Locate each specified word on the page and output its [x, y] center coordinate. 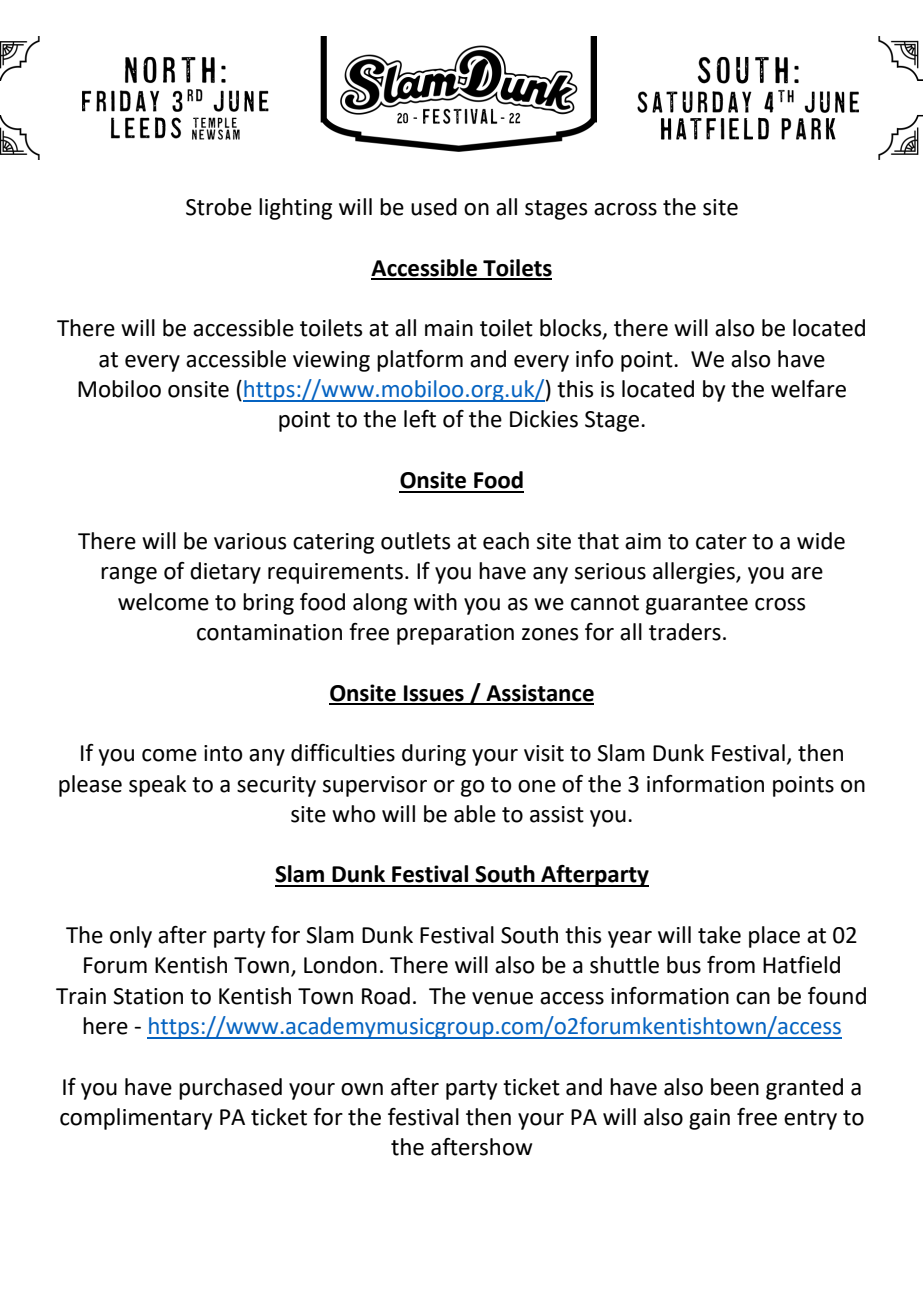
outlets [415, 541]
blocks [572, 329]
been [735, 1087]
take [719, 935]
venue [502, 998]
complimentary [136, 1119]
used [434, 207]
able [475, 814]
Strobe [219, 207]
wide [821, 541]
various [250, 541]
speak [158, 786]
